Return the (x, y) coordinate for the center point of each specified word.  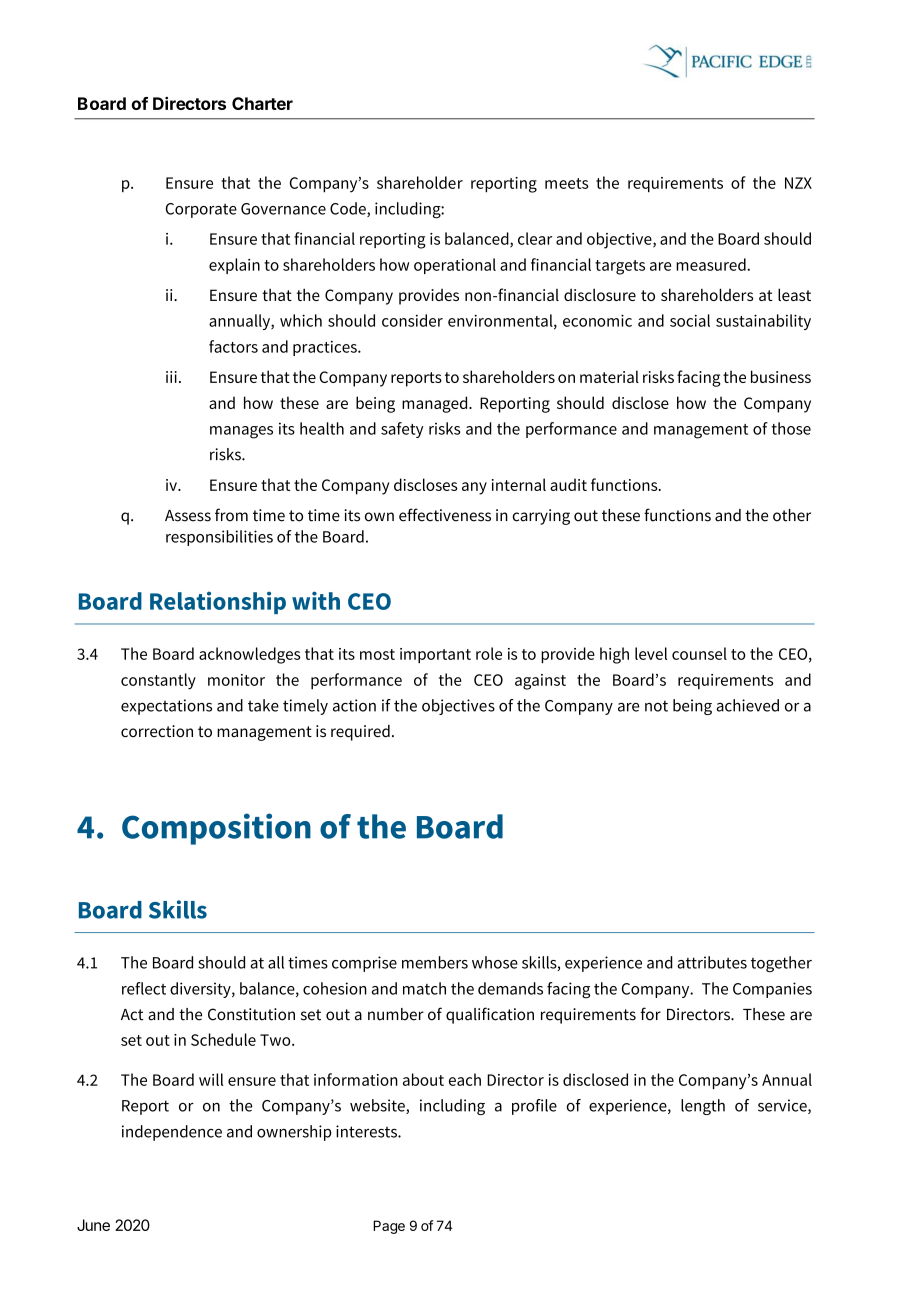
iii (171, 377)
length (703, 1107)
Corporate (201, 210)
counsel (699, 653)
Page (389, 1227)
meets (567, 183)
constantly (158, 681)
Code (349, 209)
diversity (201, 990)
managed (436, 404)
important (435, 655)
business (781, 376)
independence (172, 1133)
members (435, 962)
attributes (712, 962)
